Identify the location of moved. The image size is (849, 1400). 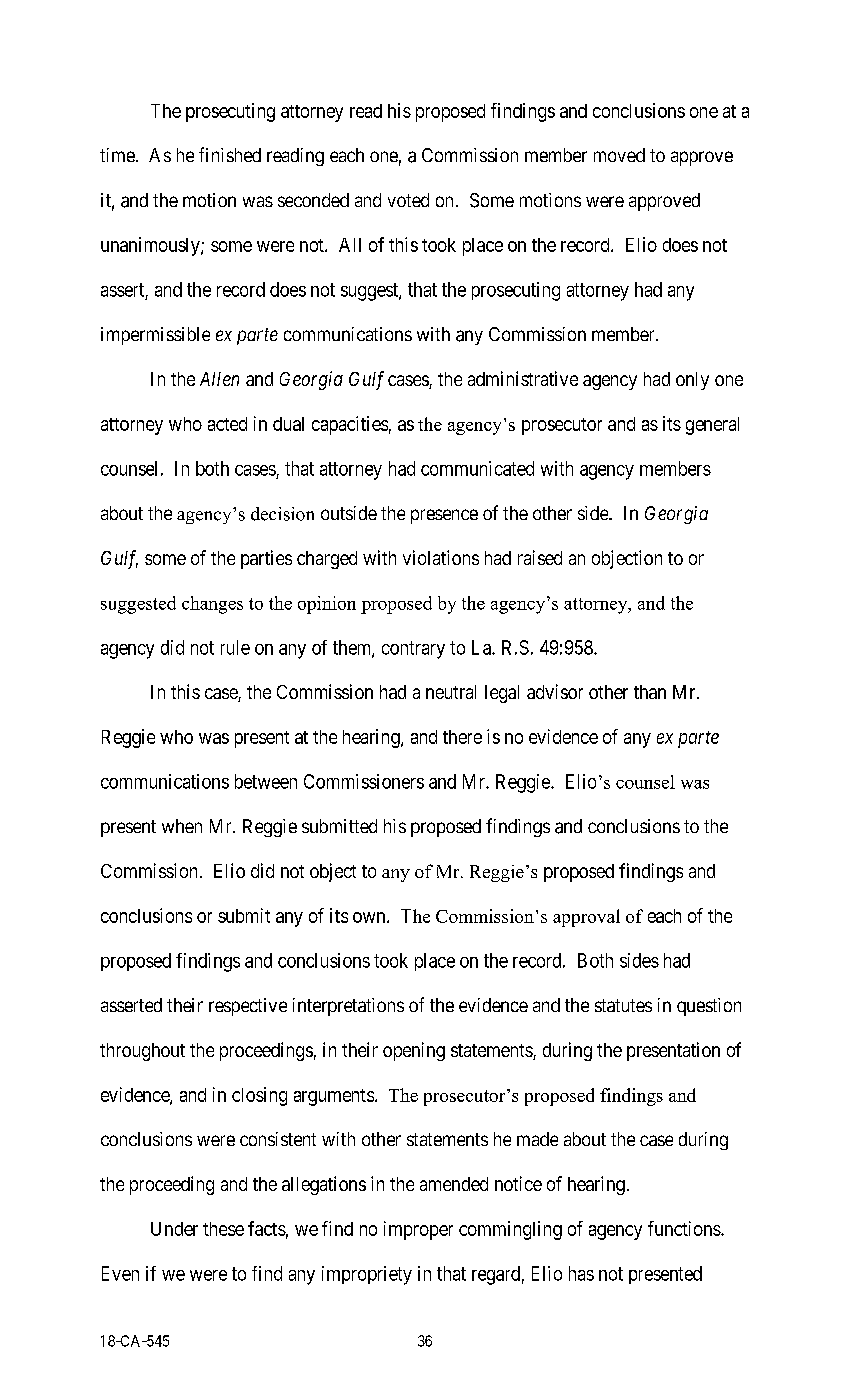
(619, 155).
